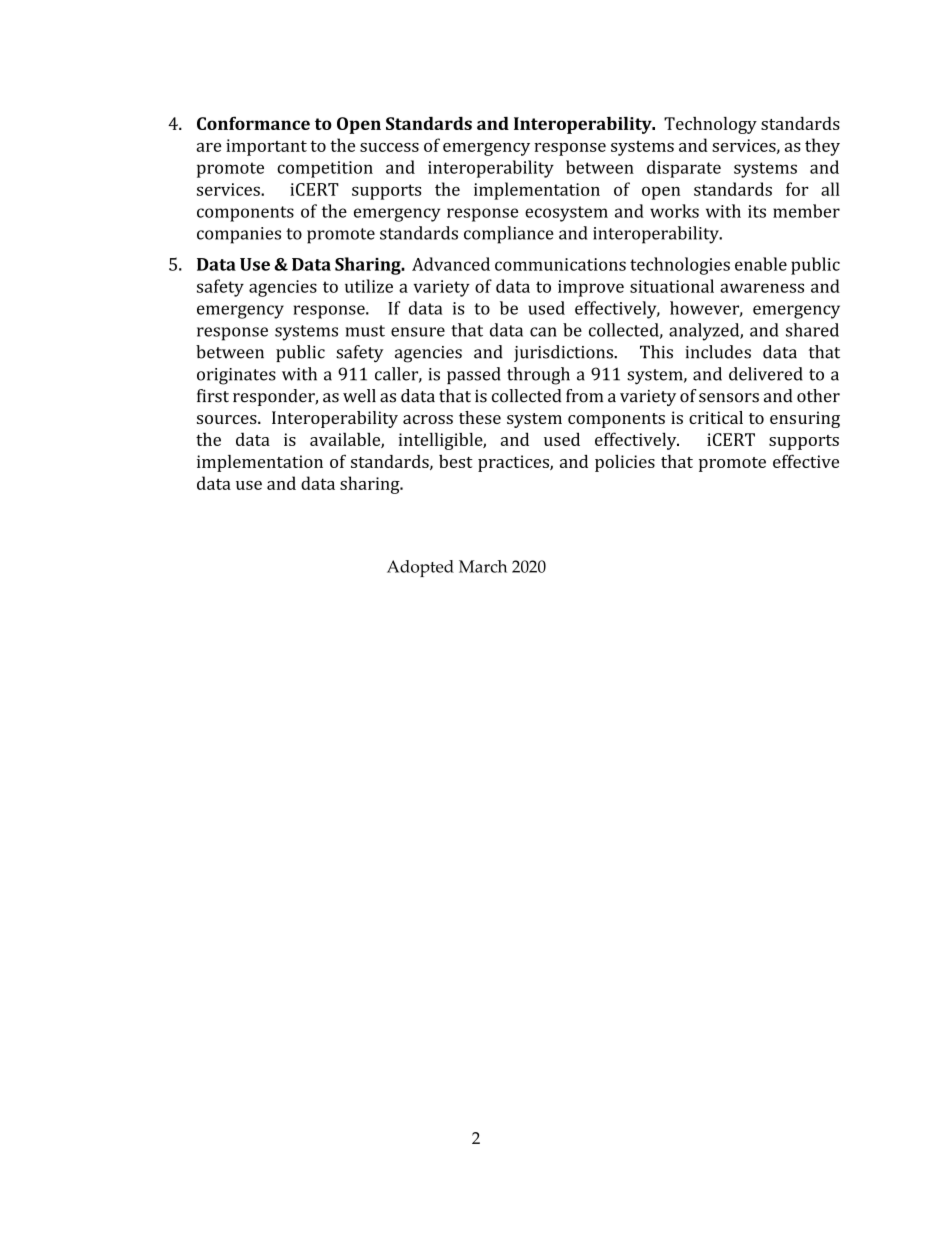  What do you see at coordinates (718, 352) in the image?
I see `includes` at bounding box center [718, 352].
